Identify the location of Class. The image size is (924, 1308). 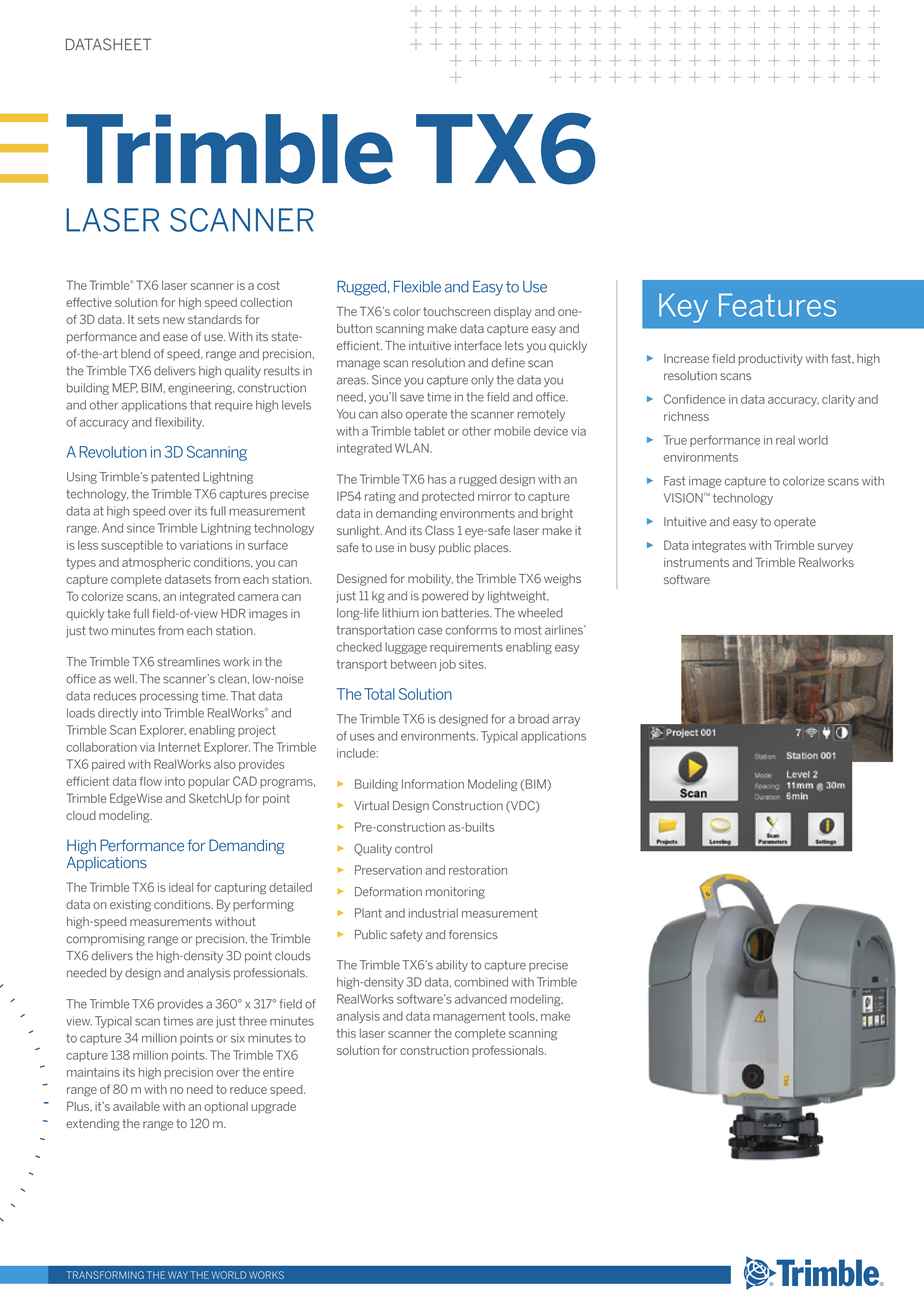
(439, 530).
